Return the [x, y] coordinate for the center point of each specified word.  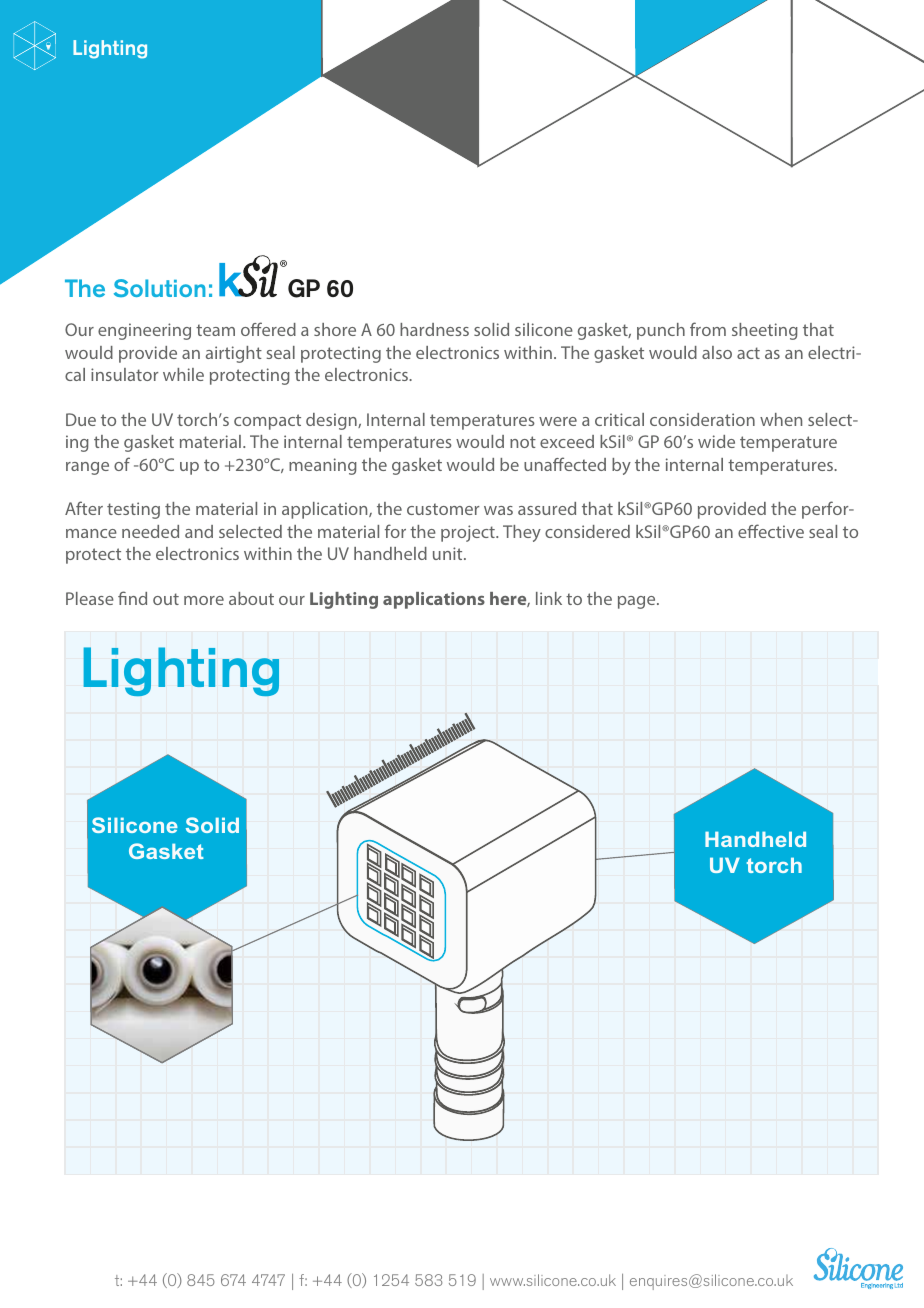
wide [716, 441]
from [708, 329]
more [204, 600]
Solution [160, 288]
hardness [434, 329]
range [87, 468]
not [523, 442]
